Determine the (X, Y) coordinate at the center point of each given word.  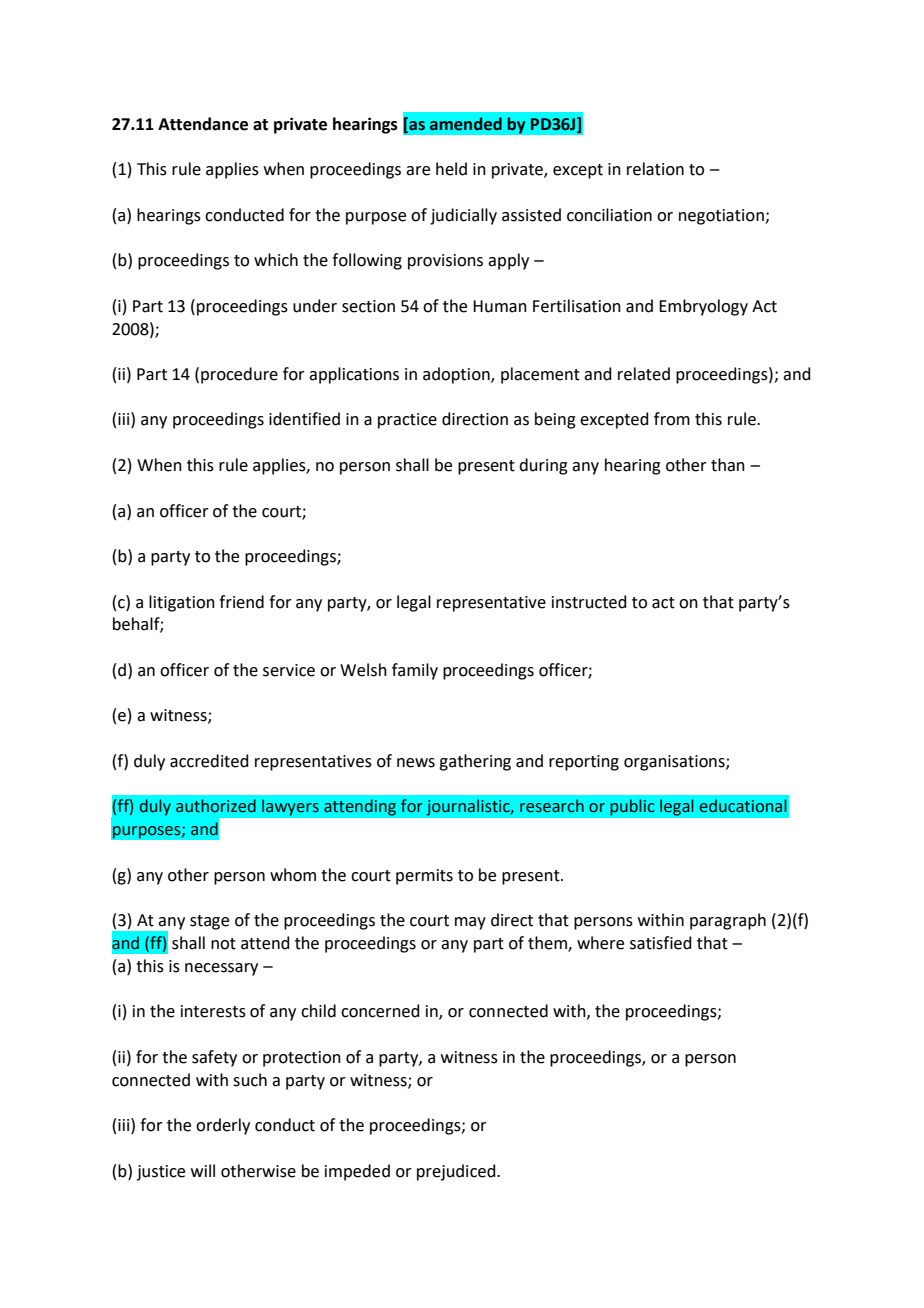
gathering (475, 762)
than (728, 465)
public (632, 807)
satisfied (661, 943)
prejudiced (457, 1172)
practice (407, 421)
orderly (223, 1126)
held (451, 169)
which (276, 260)
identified (304, 419)
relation (655, 169)
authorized (216, 806)
